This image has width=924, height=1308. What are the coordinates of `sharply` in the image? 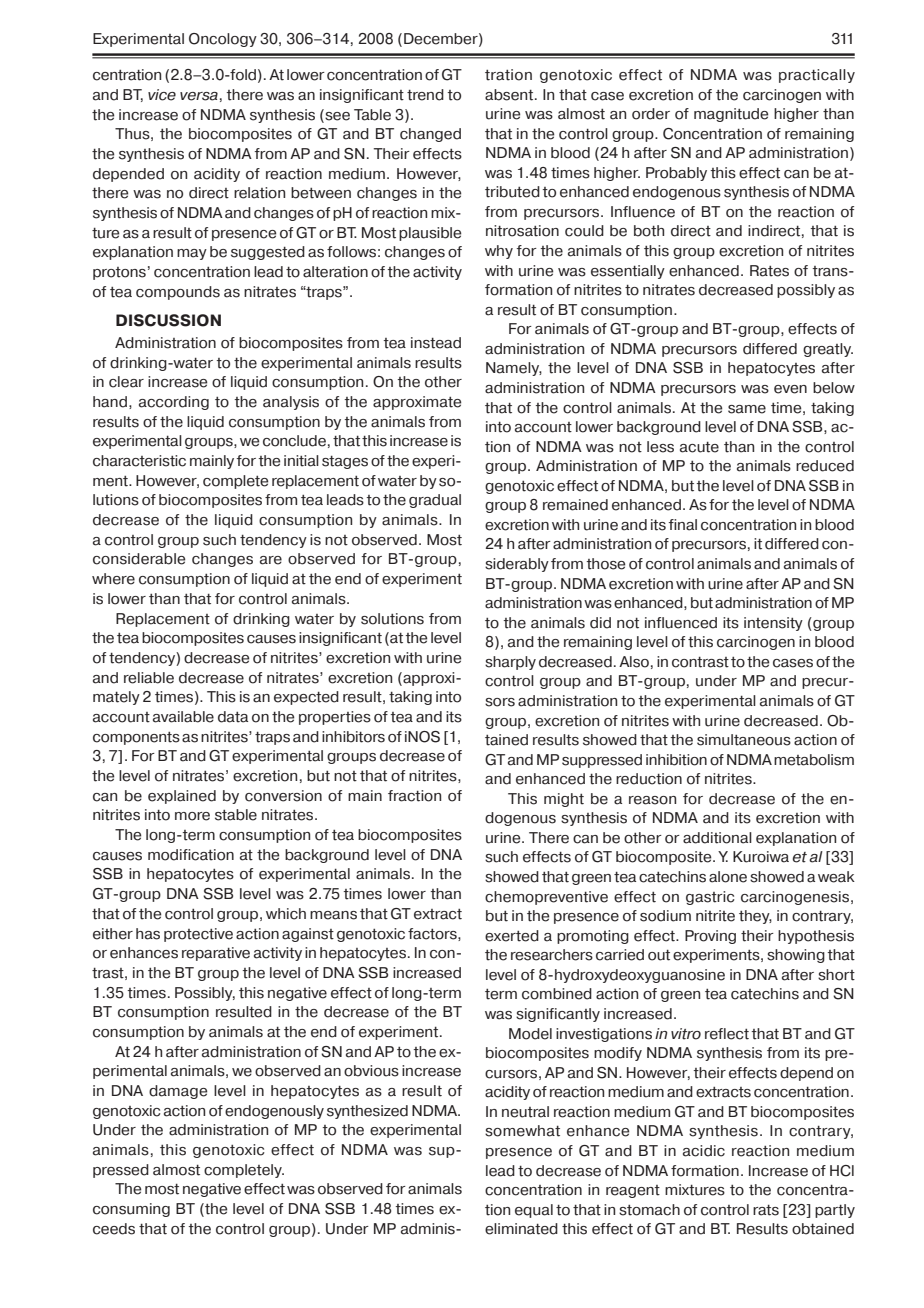 It's located at (510, 663).
